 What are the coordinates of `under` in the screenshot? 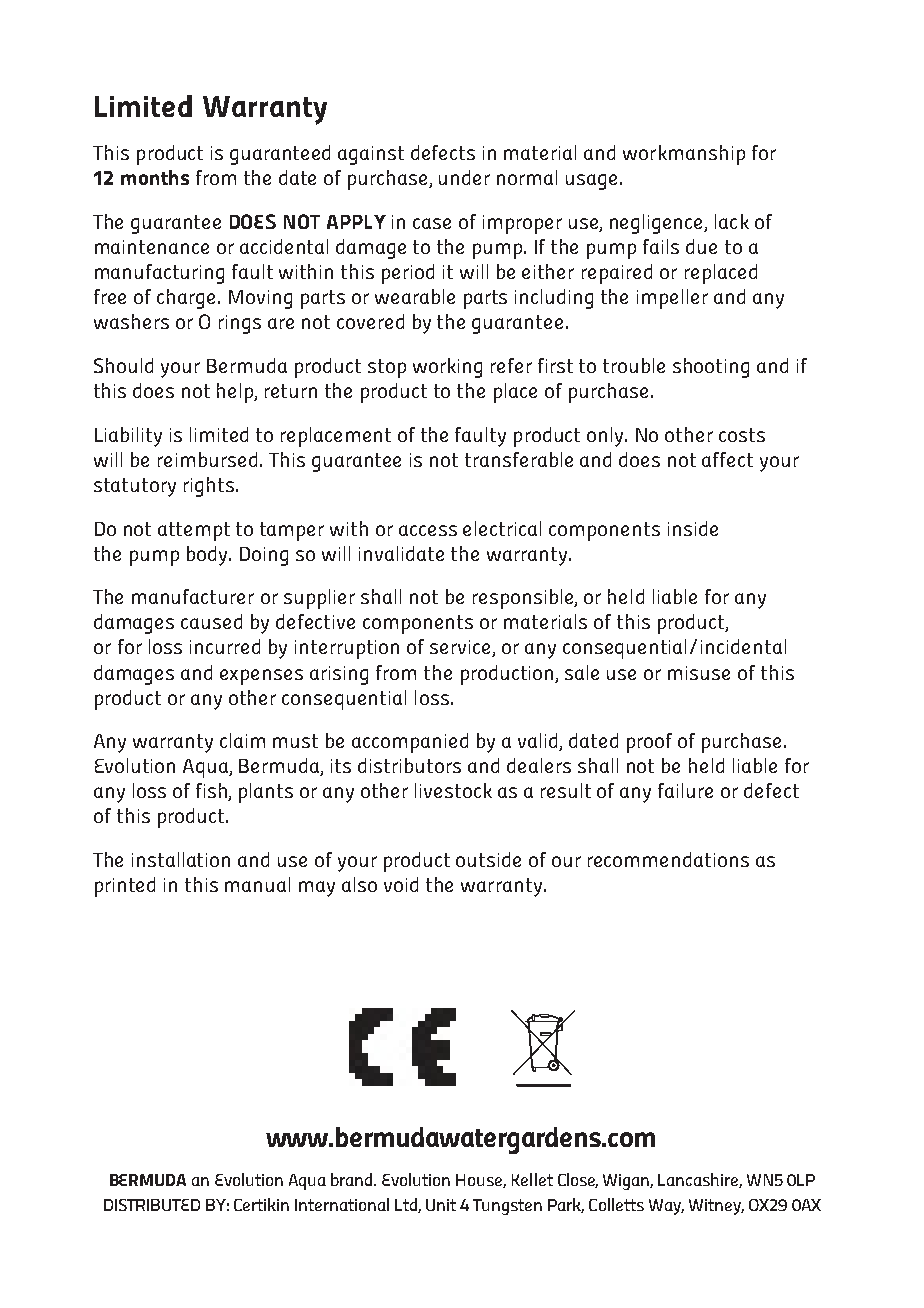 It's located at (464, 177).
